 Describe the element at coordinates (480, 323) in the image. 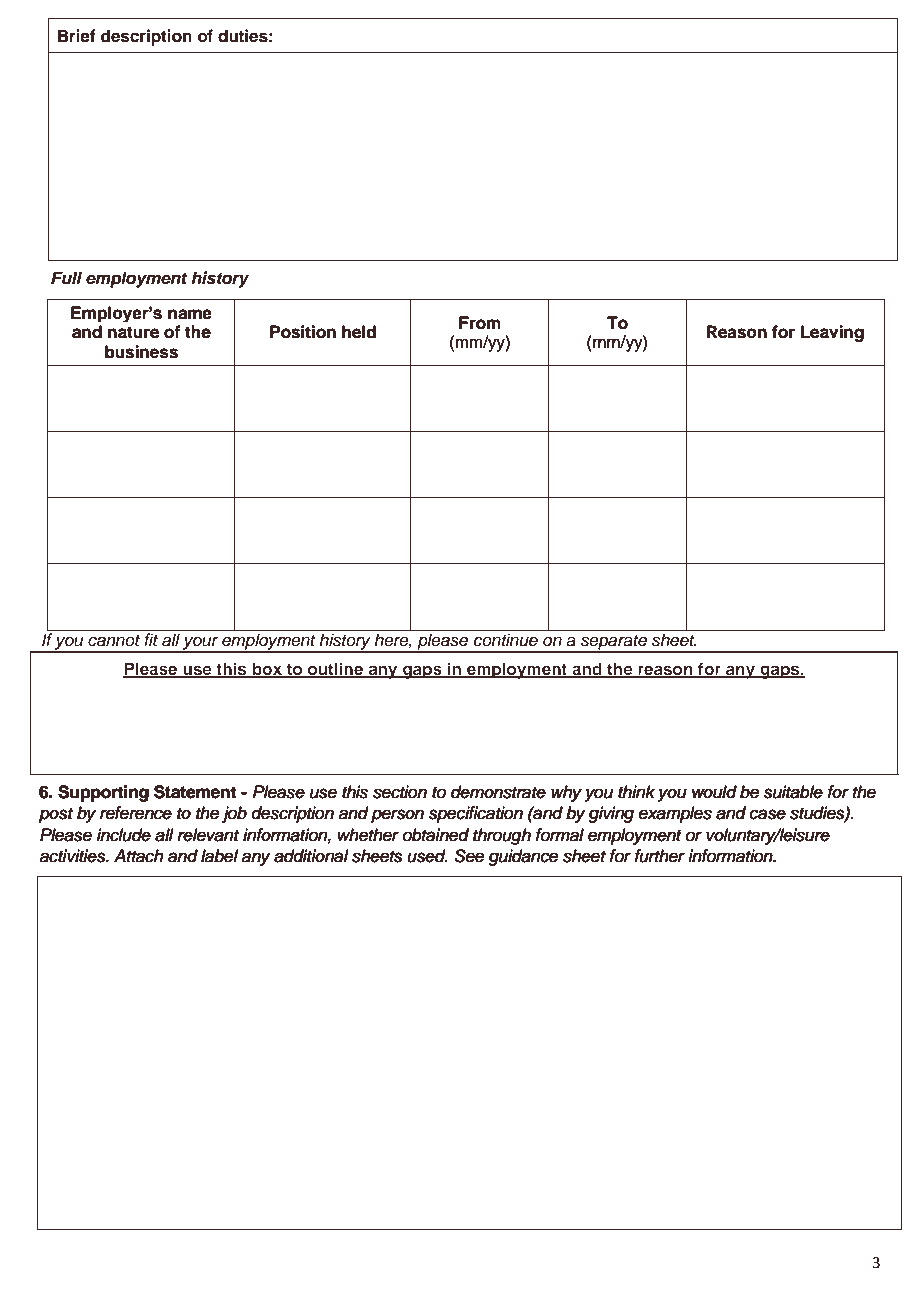

I see `From` at that location.
